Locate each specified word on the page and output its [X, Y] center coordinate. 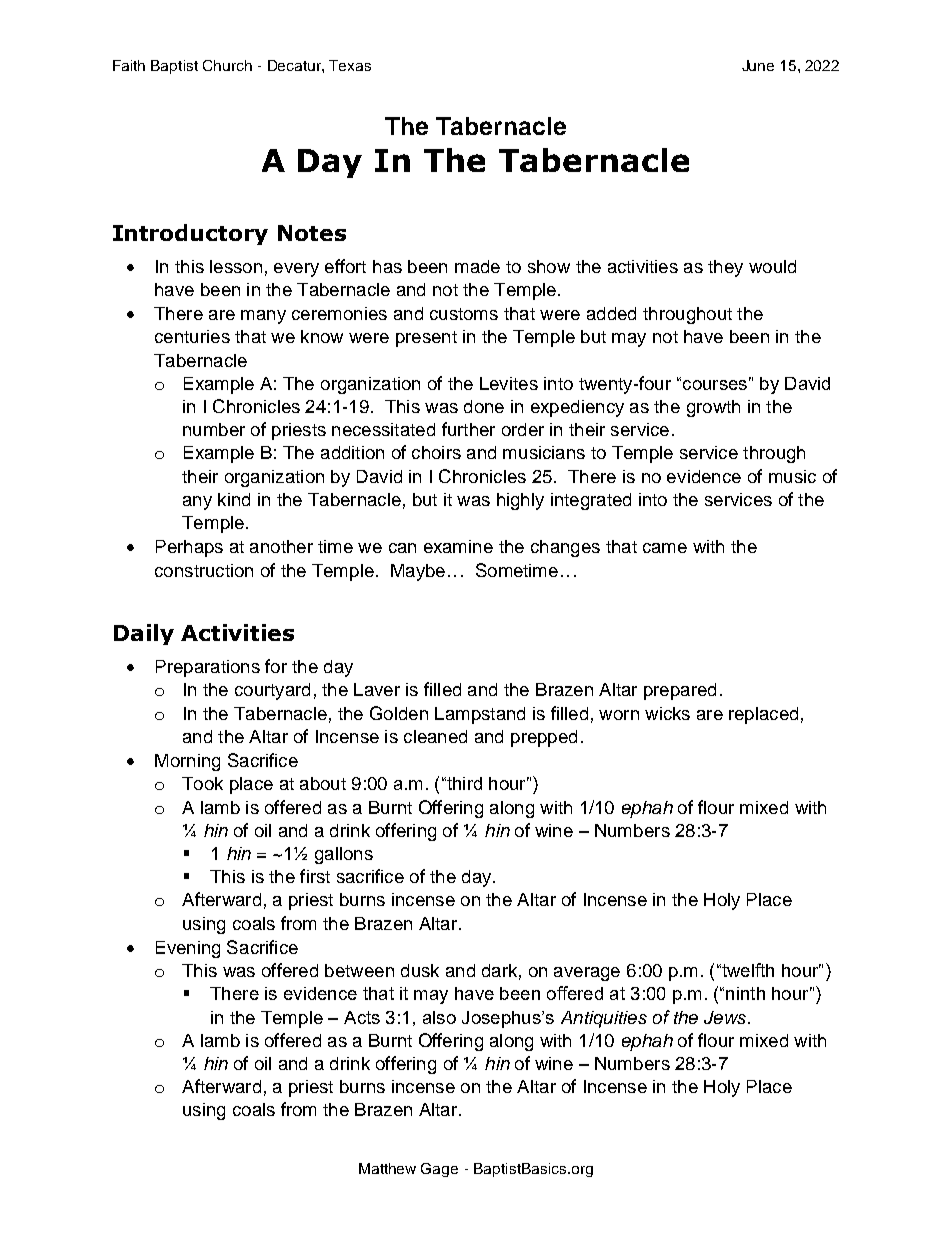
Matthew [387, 1168]
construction [204, 570]
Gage [439, 1170]
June [758, 65]
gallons [344, 855]
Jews [726, 1017]
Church [227, 65]
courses [715, 385]
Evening [188, 949]
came [665, 548]
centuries [192, 336]
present [426, 339]
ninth [745, 993]
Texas [350, 65]
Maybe [418, 572]
